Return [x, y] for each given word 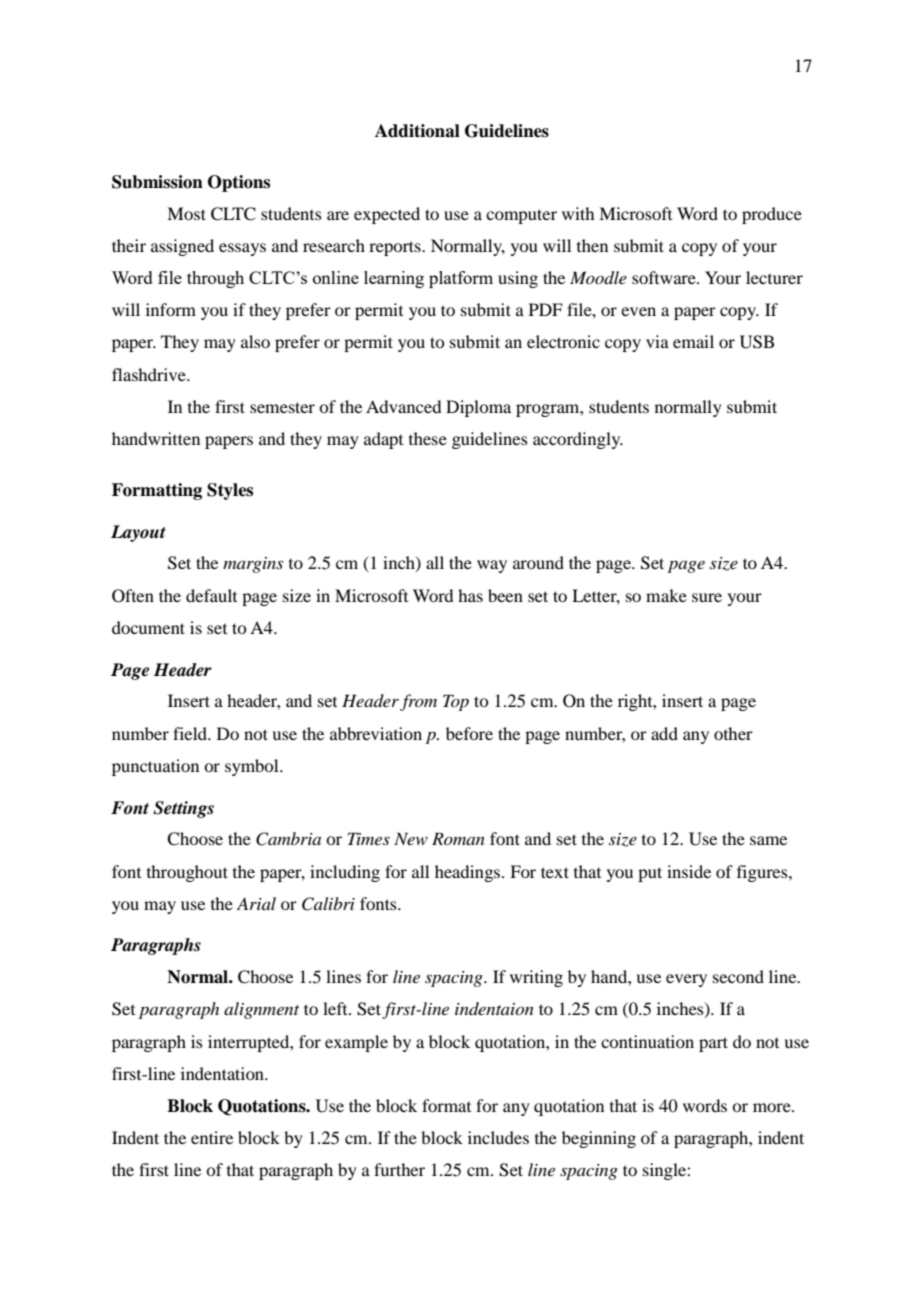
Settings [183, 809]
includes [498, 1137]
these [428, 438]
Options [239, 183]
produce [772, 215]
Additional [417, 131]
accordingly [578, 440]
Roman [458, 838]
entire [212, 1137]
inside [689, 871]
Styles [230, 491]
